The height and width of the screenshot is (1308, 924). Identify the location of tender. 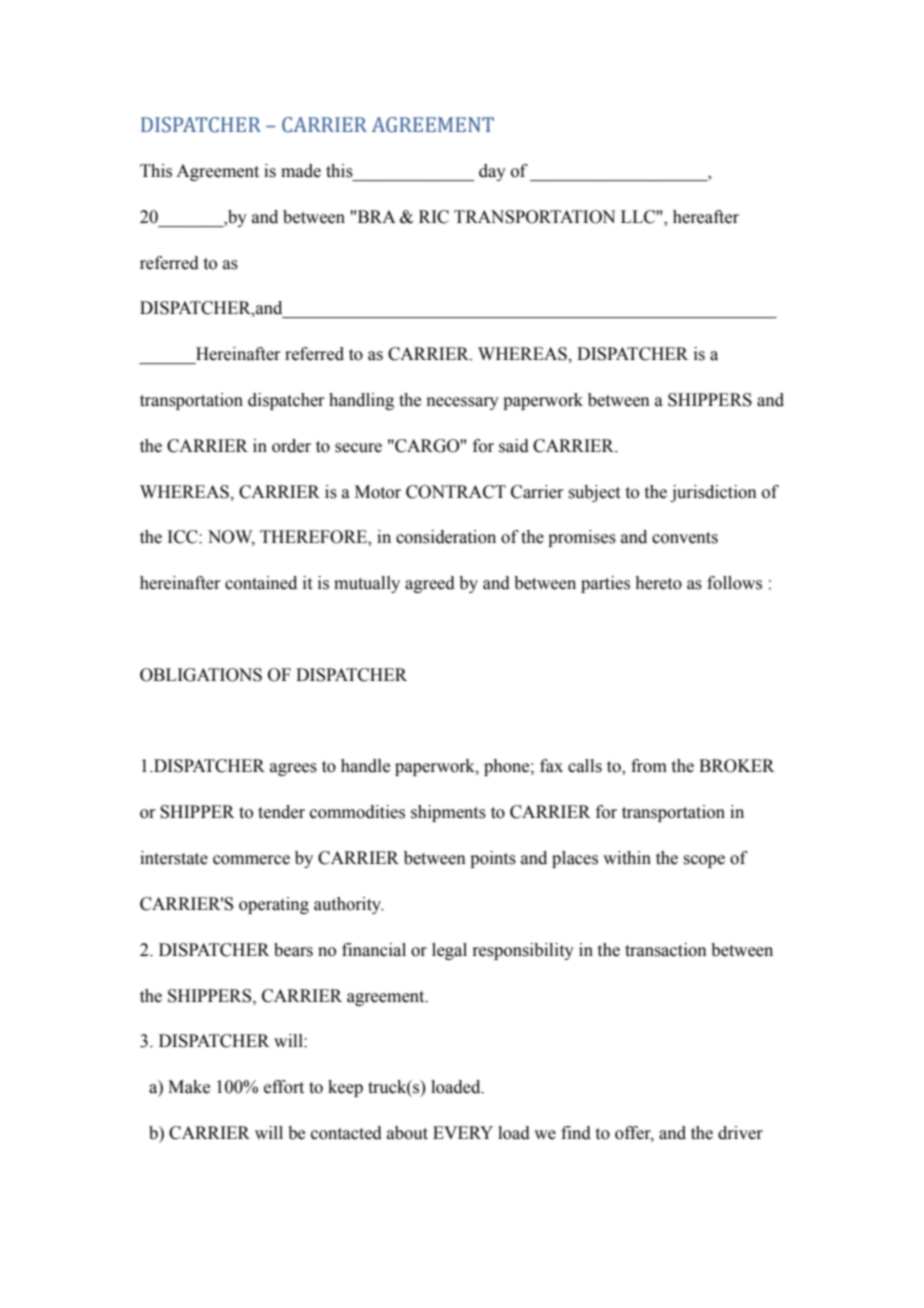
(281, 812).
